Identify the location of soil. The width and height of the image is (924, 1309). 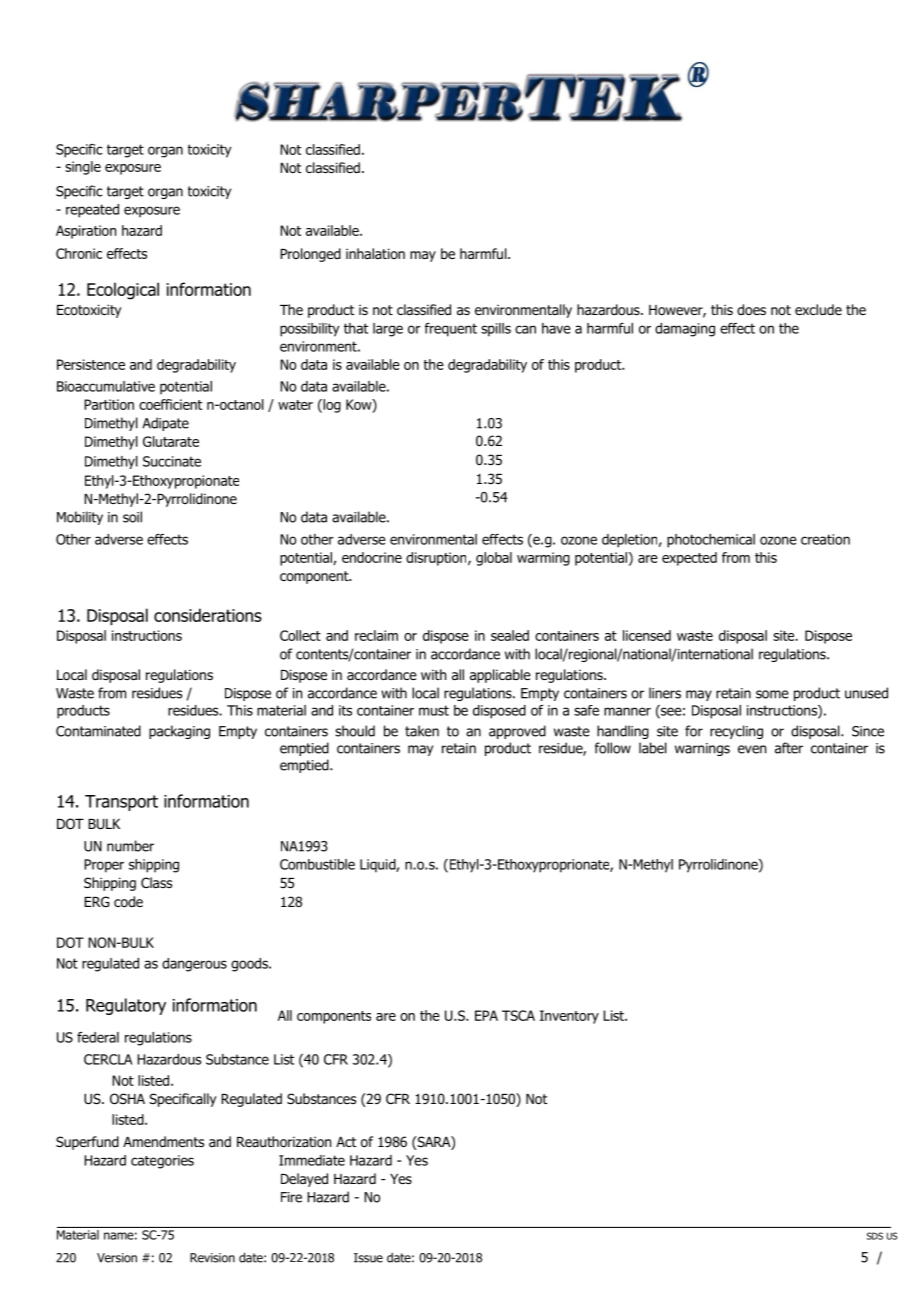
(132, 517).
